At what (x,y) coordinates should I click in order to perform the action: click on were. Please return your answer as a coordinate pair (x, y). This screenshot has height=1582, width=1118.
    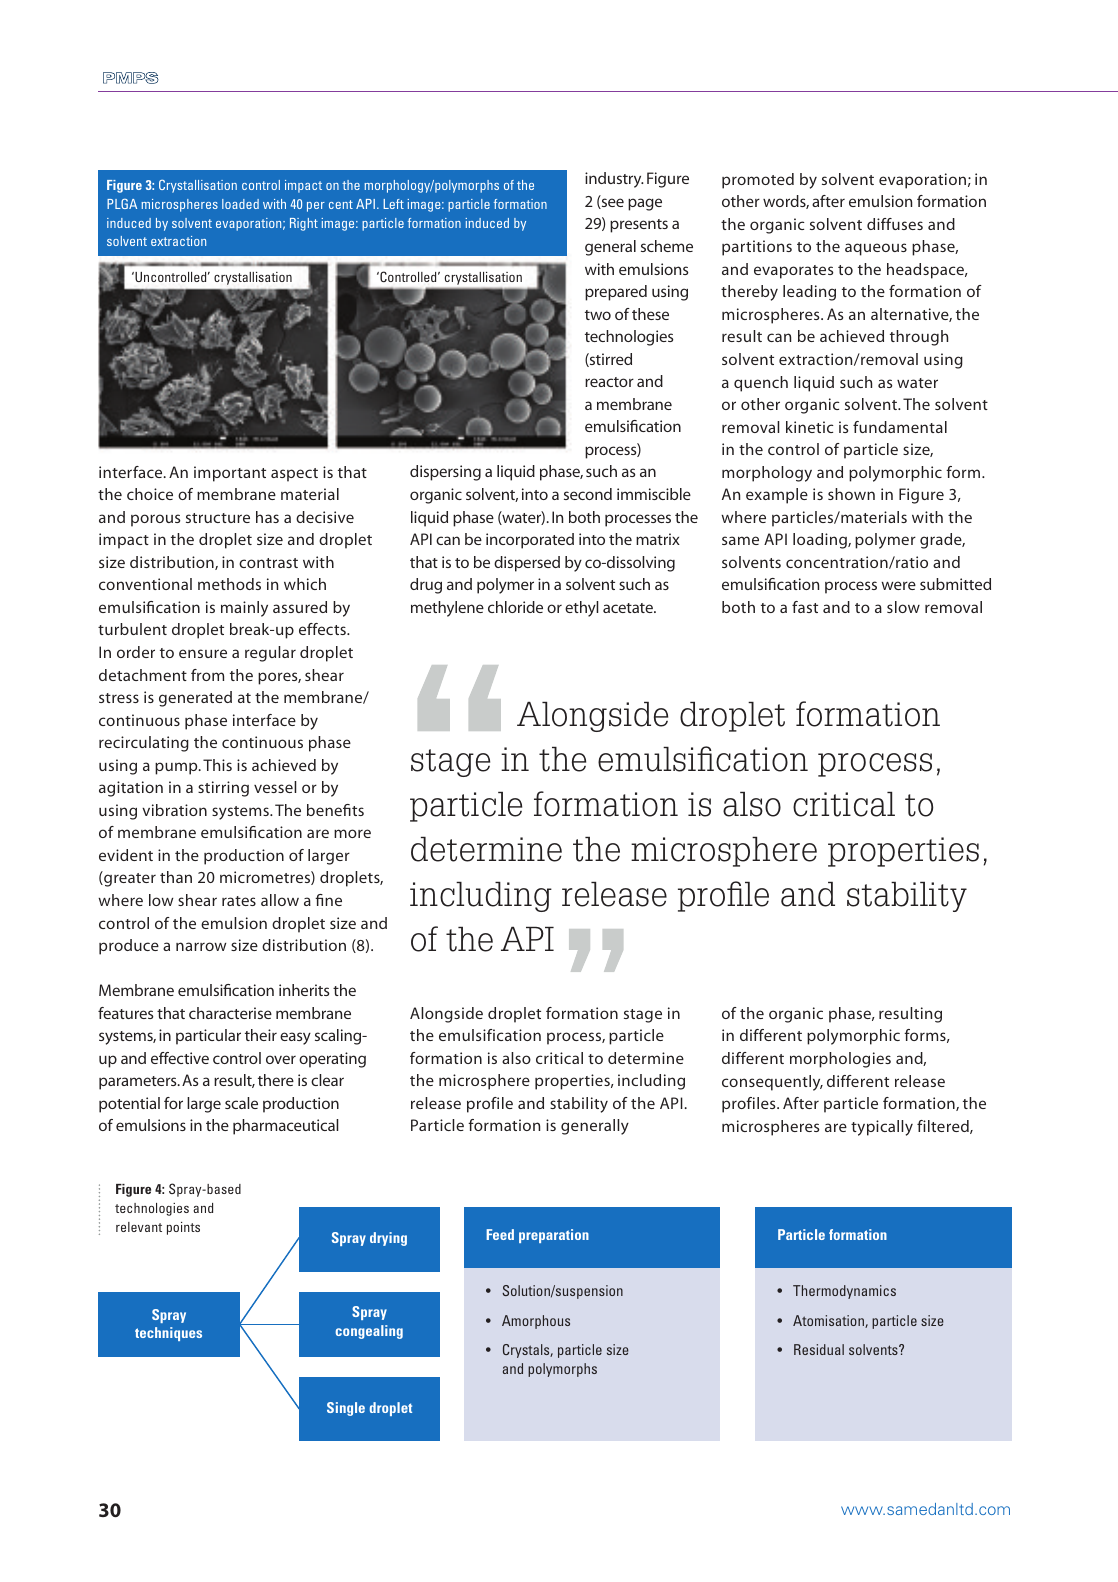
    Looking at the image, I should click on (898, 585).
